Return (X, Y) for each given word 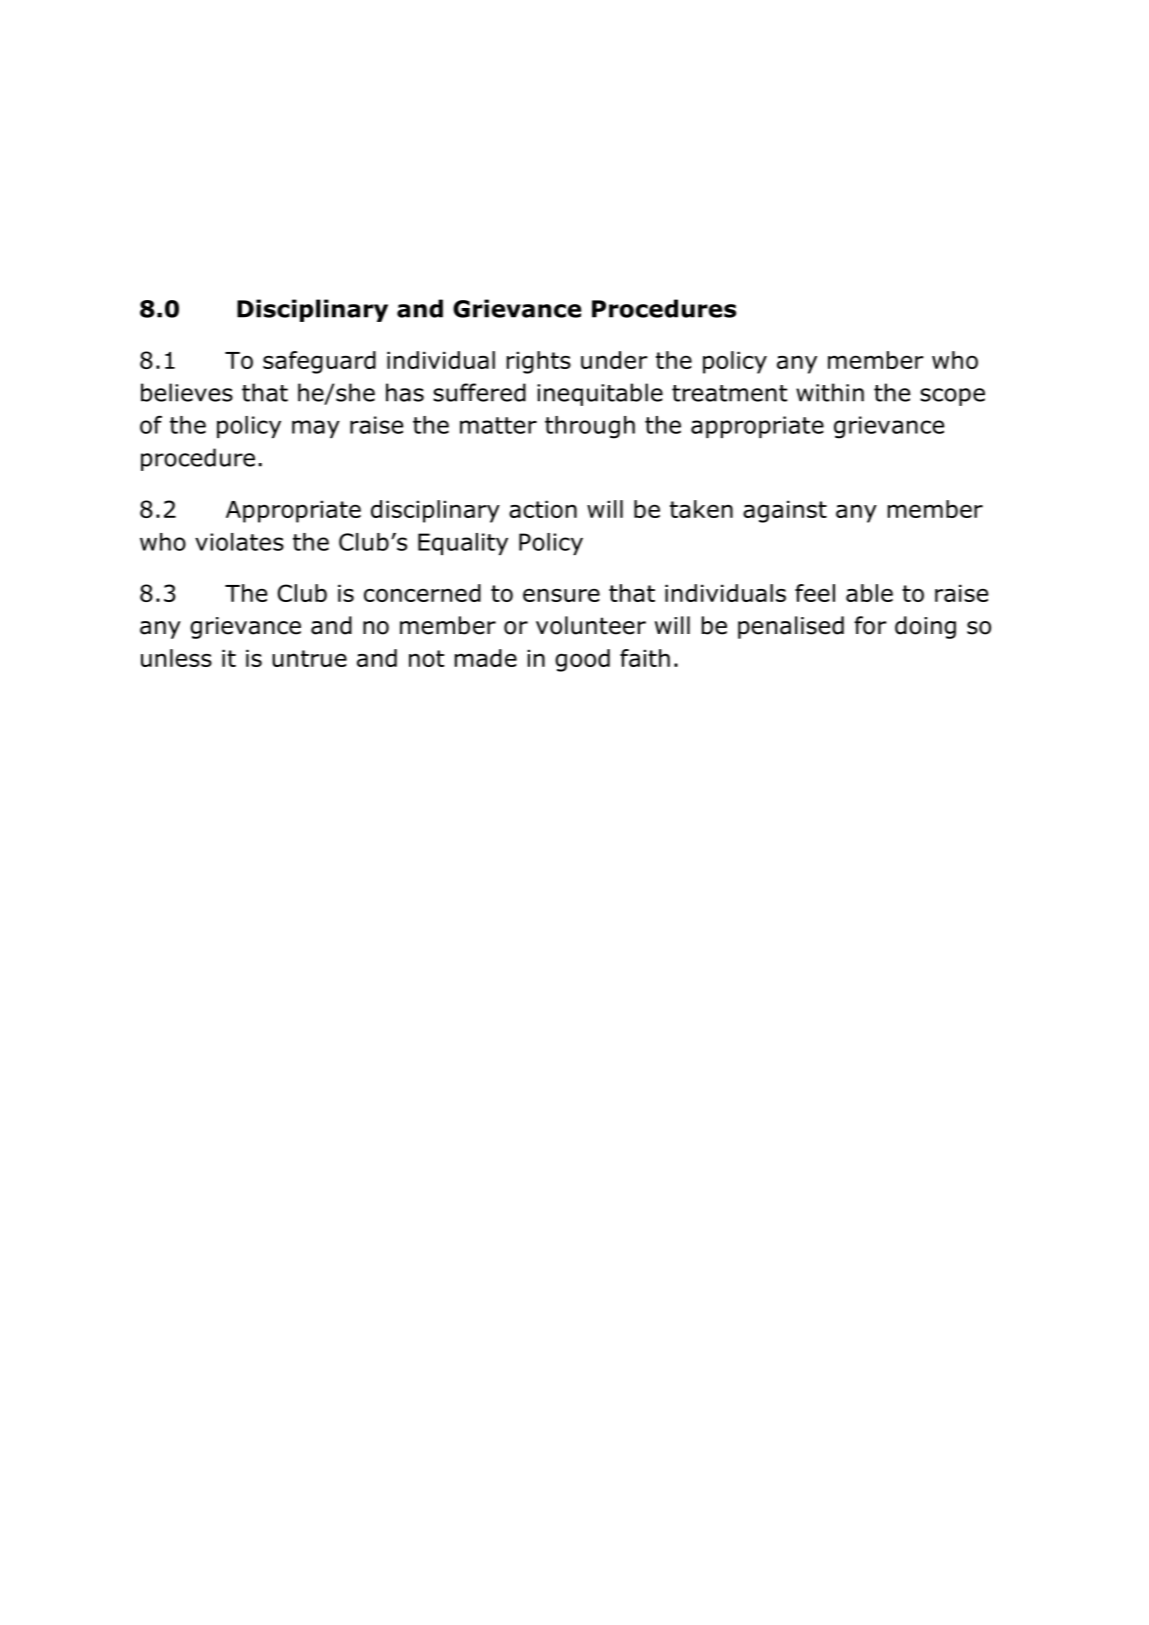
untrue (309, 658)
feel (815, 593)
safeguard (319, 362)
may (316, 429)
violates (239, 542)
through (590, 427)
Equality (463, 544)
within (830, 392)
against (785, 511)
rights (539, 362)
